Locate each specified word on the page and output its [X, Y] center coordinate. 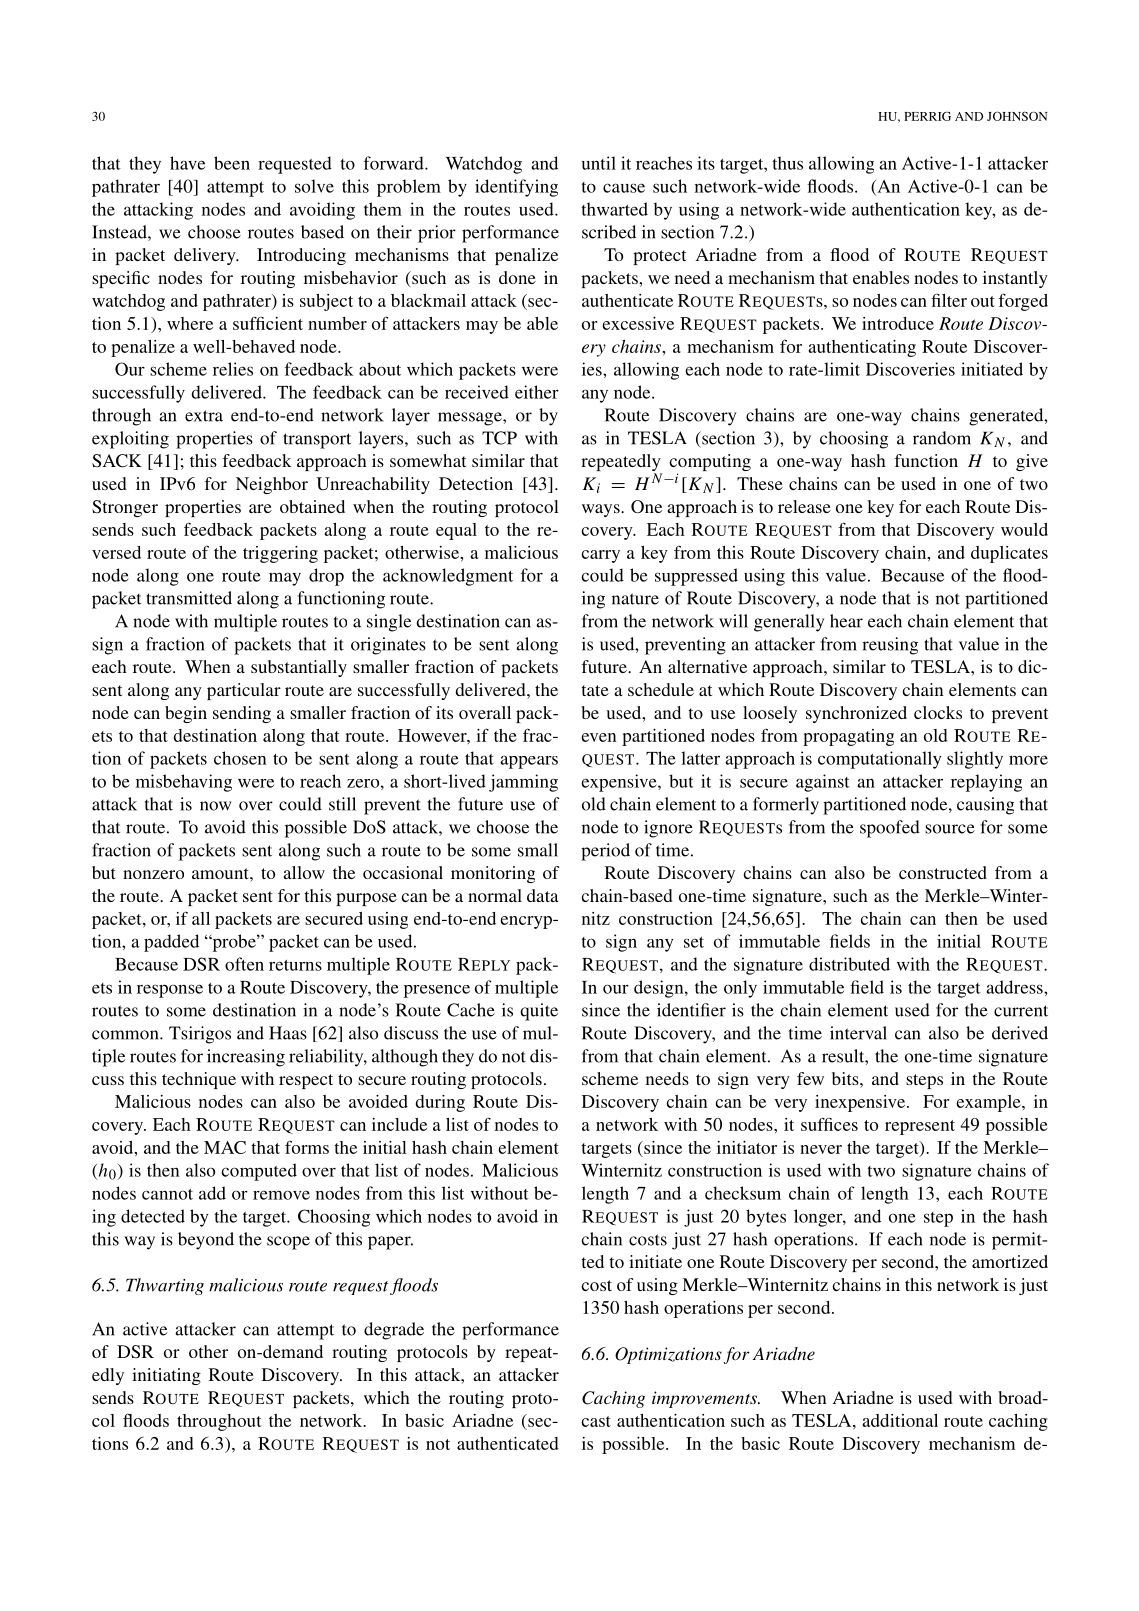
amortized [1010, 1261]
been [232, 163]
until [599, 163]
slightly [975, 760]
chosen [240, 758]
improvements [705, 1399]
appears [529, 762]
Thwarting [165, 1286]
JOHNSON [1017, 116]
